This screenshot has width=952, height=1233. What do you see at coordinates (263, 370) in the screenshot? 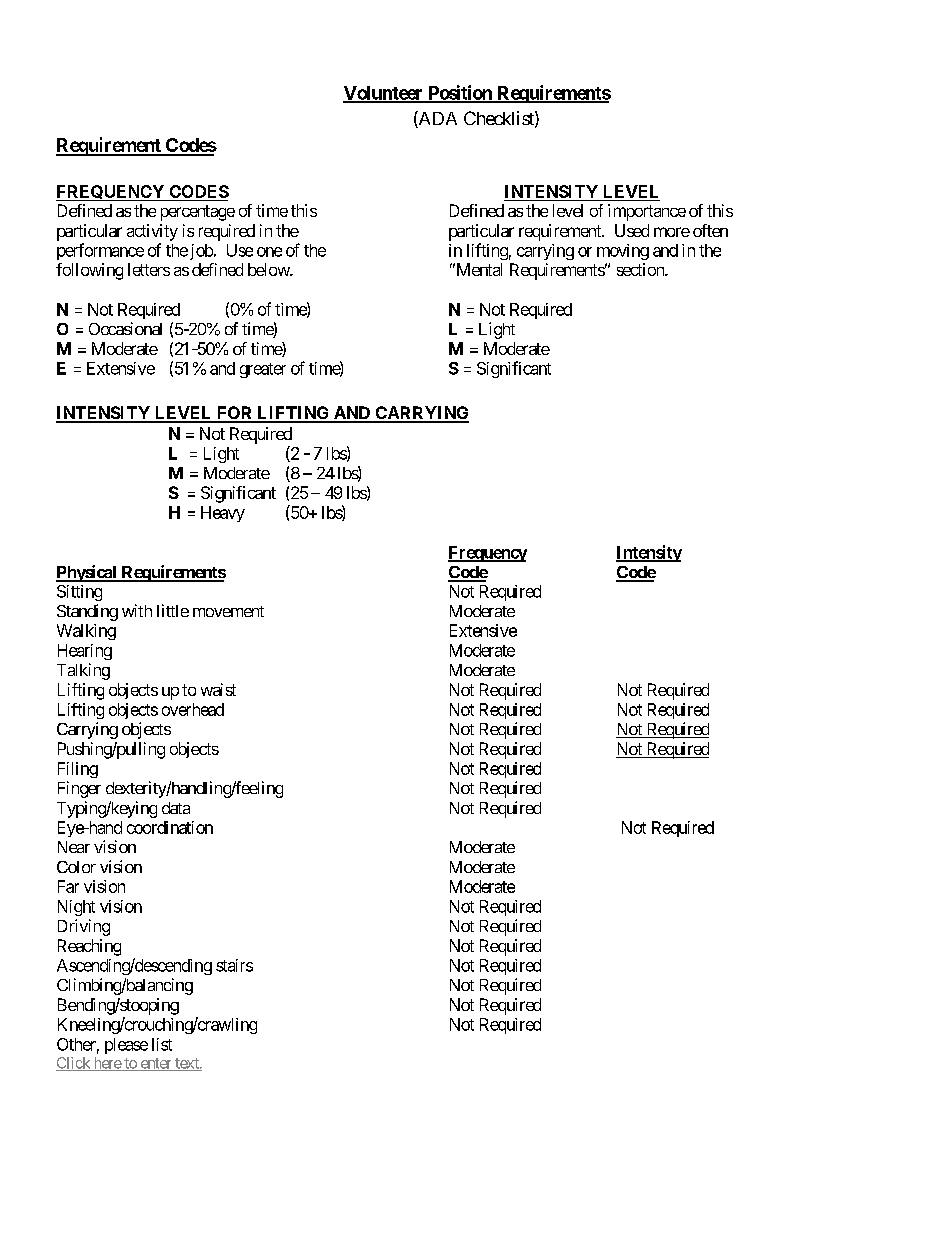
I see `greater` at bounding box center [263, 370].
